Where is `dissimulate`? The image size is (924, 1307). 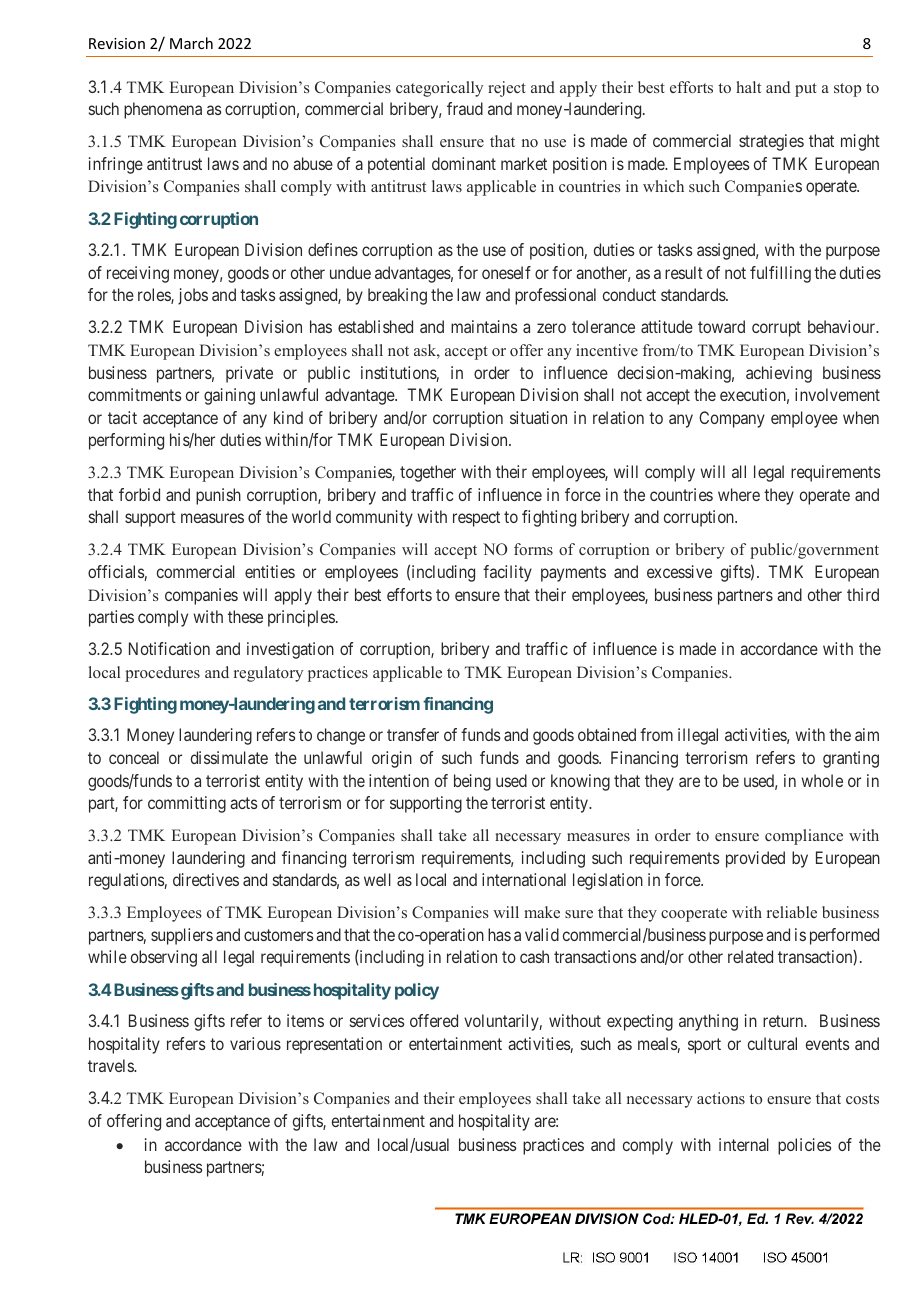 dissimulate is located at coordinates (229, 757).
